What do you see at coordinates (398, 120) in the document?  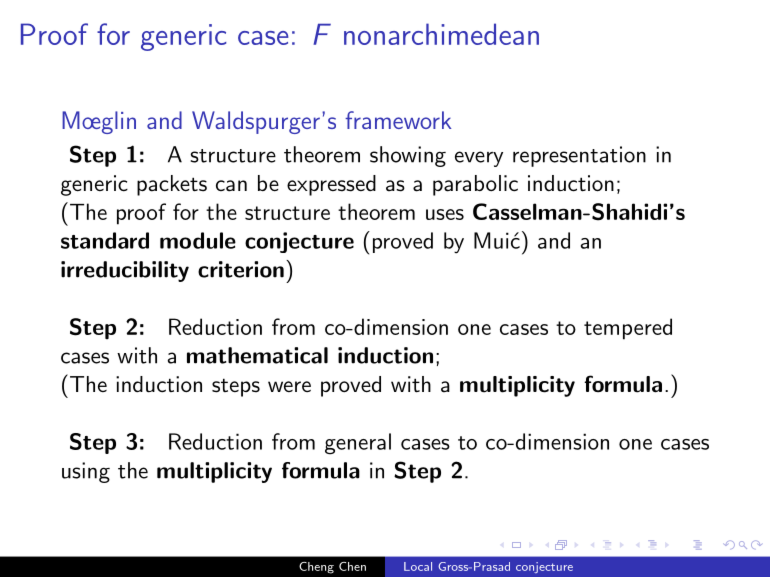 I see `framework` at bounding box center [398, 120].
